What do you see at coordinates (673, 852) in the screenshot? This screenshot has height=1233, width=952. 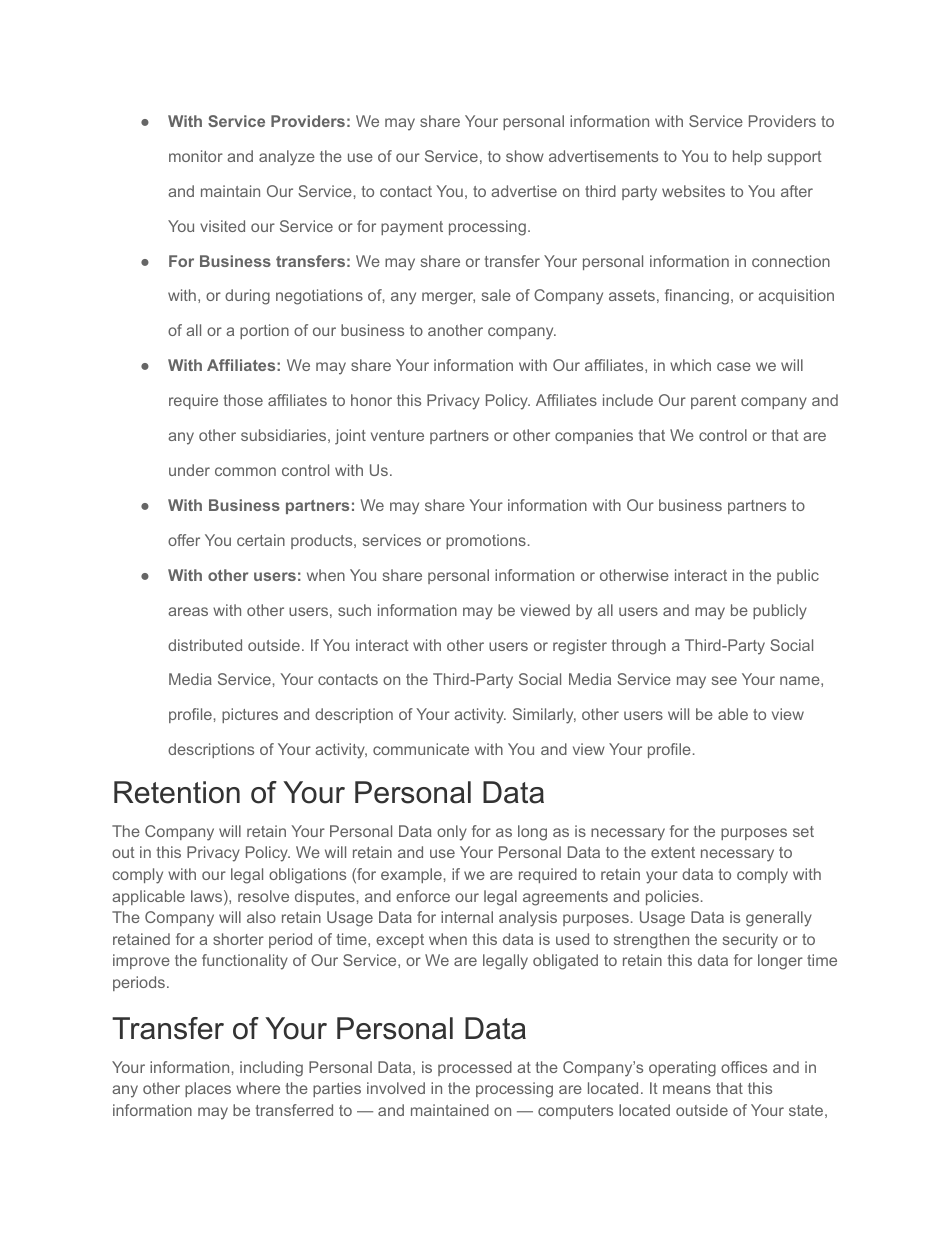 I see `extent` at bounding box center [673, 852].
